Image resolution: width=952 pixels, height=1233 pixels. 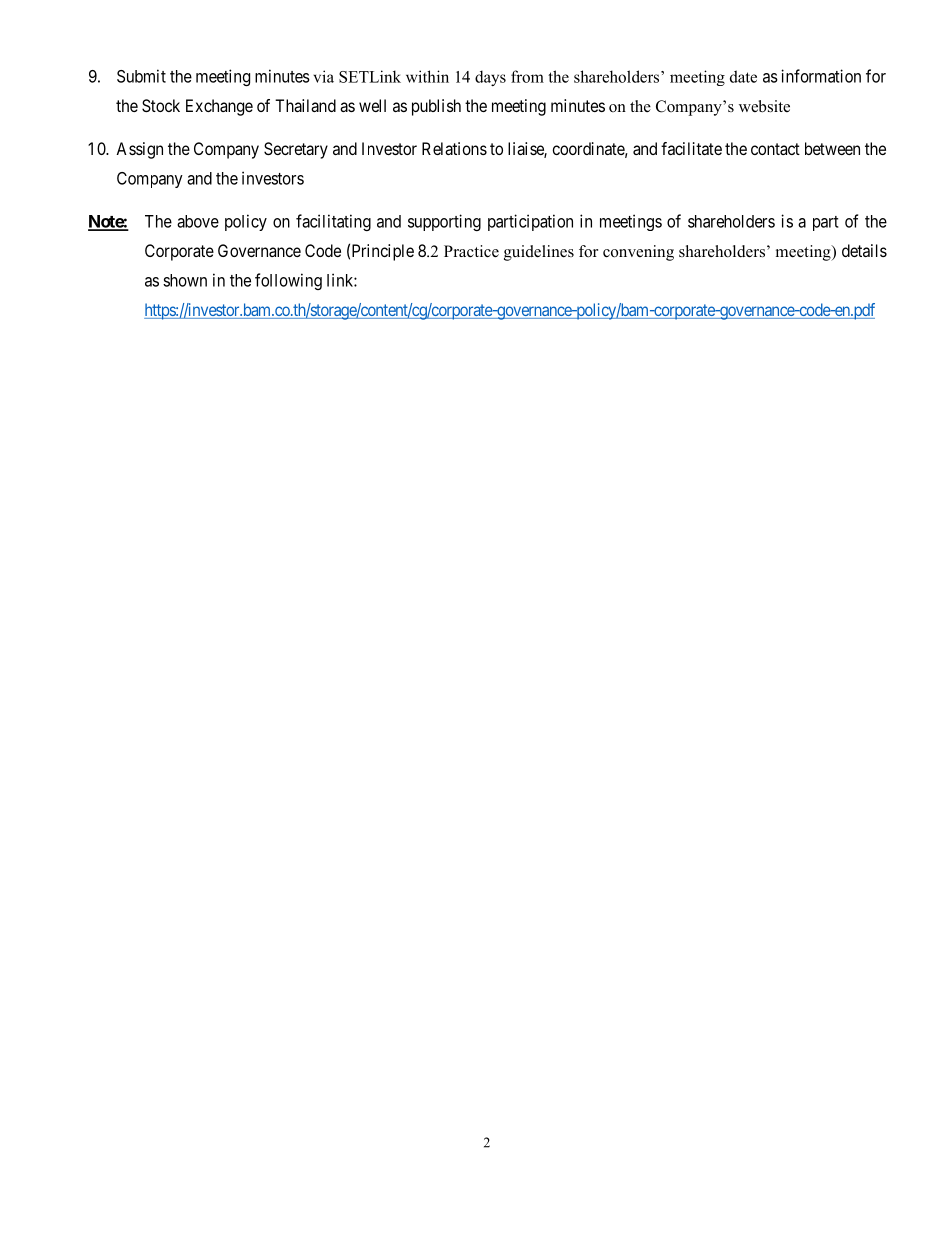 I want to click on days, so click(x=490, y=78).
